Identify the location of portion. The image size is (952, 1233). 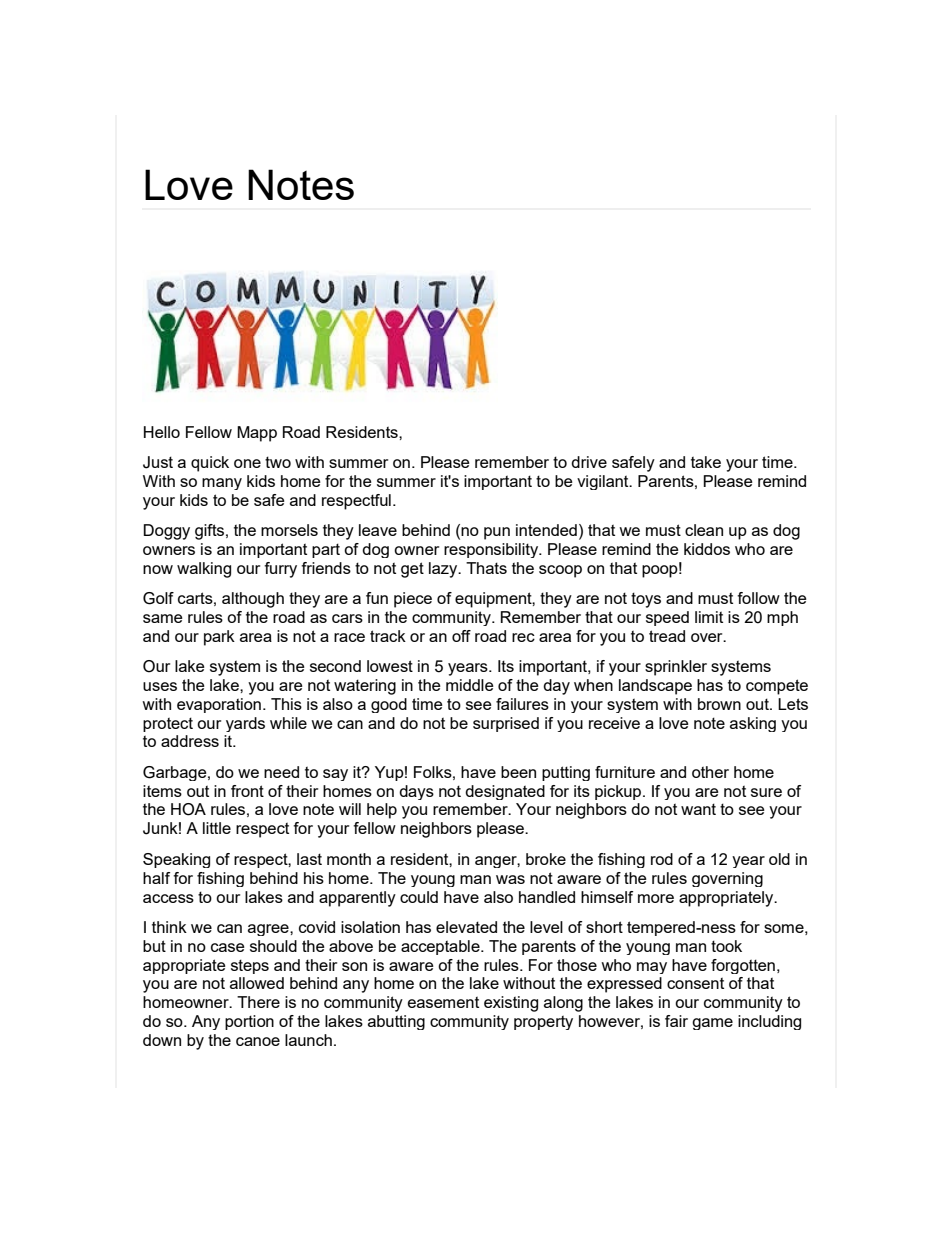
(249, 1022).
